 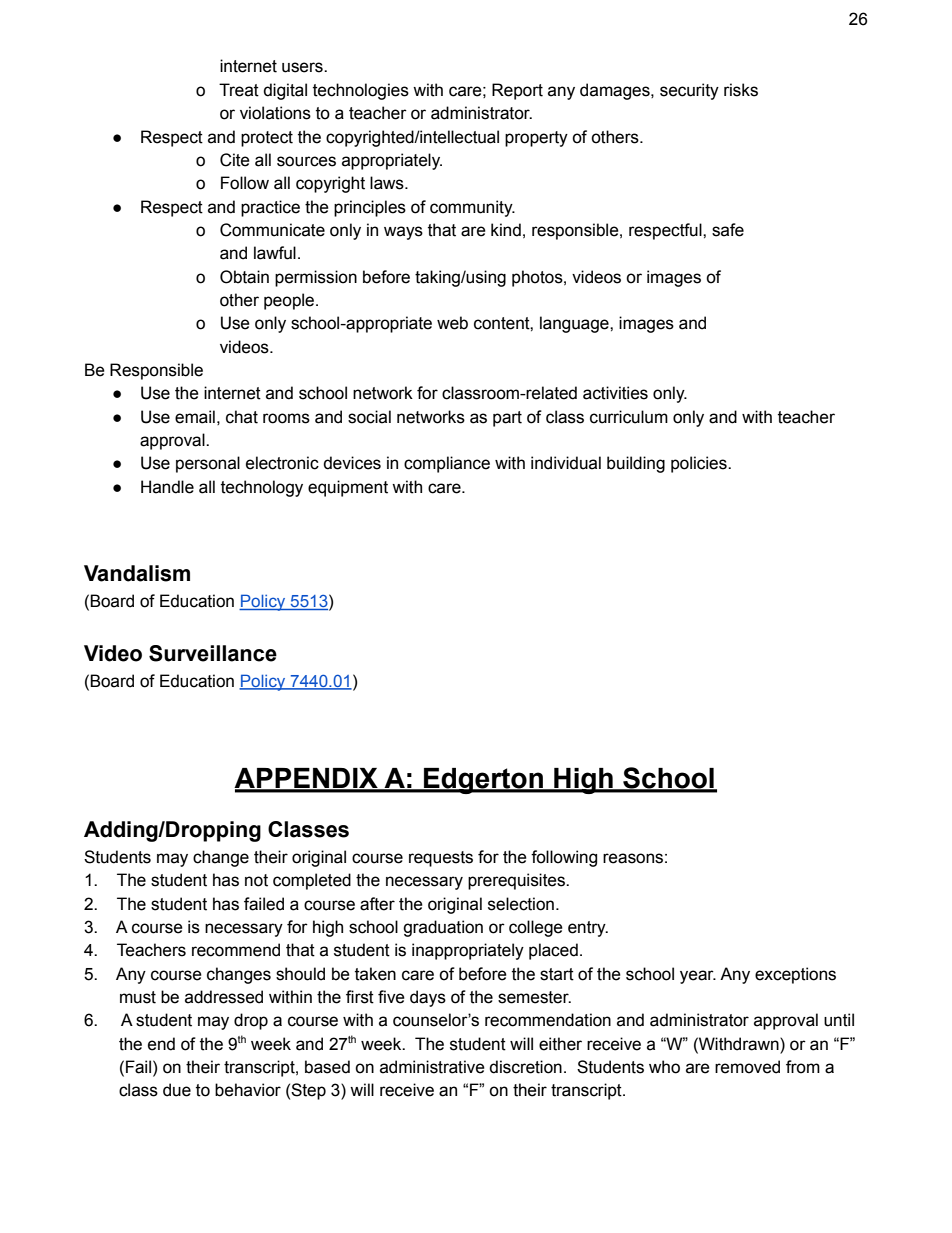 What do you see at coordinates (525, 1067) in the document?
I see `discretion` at bounding box center [525, 1067].
